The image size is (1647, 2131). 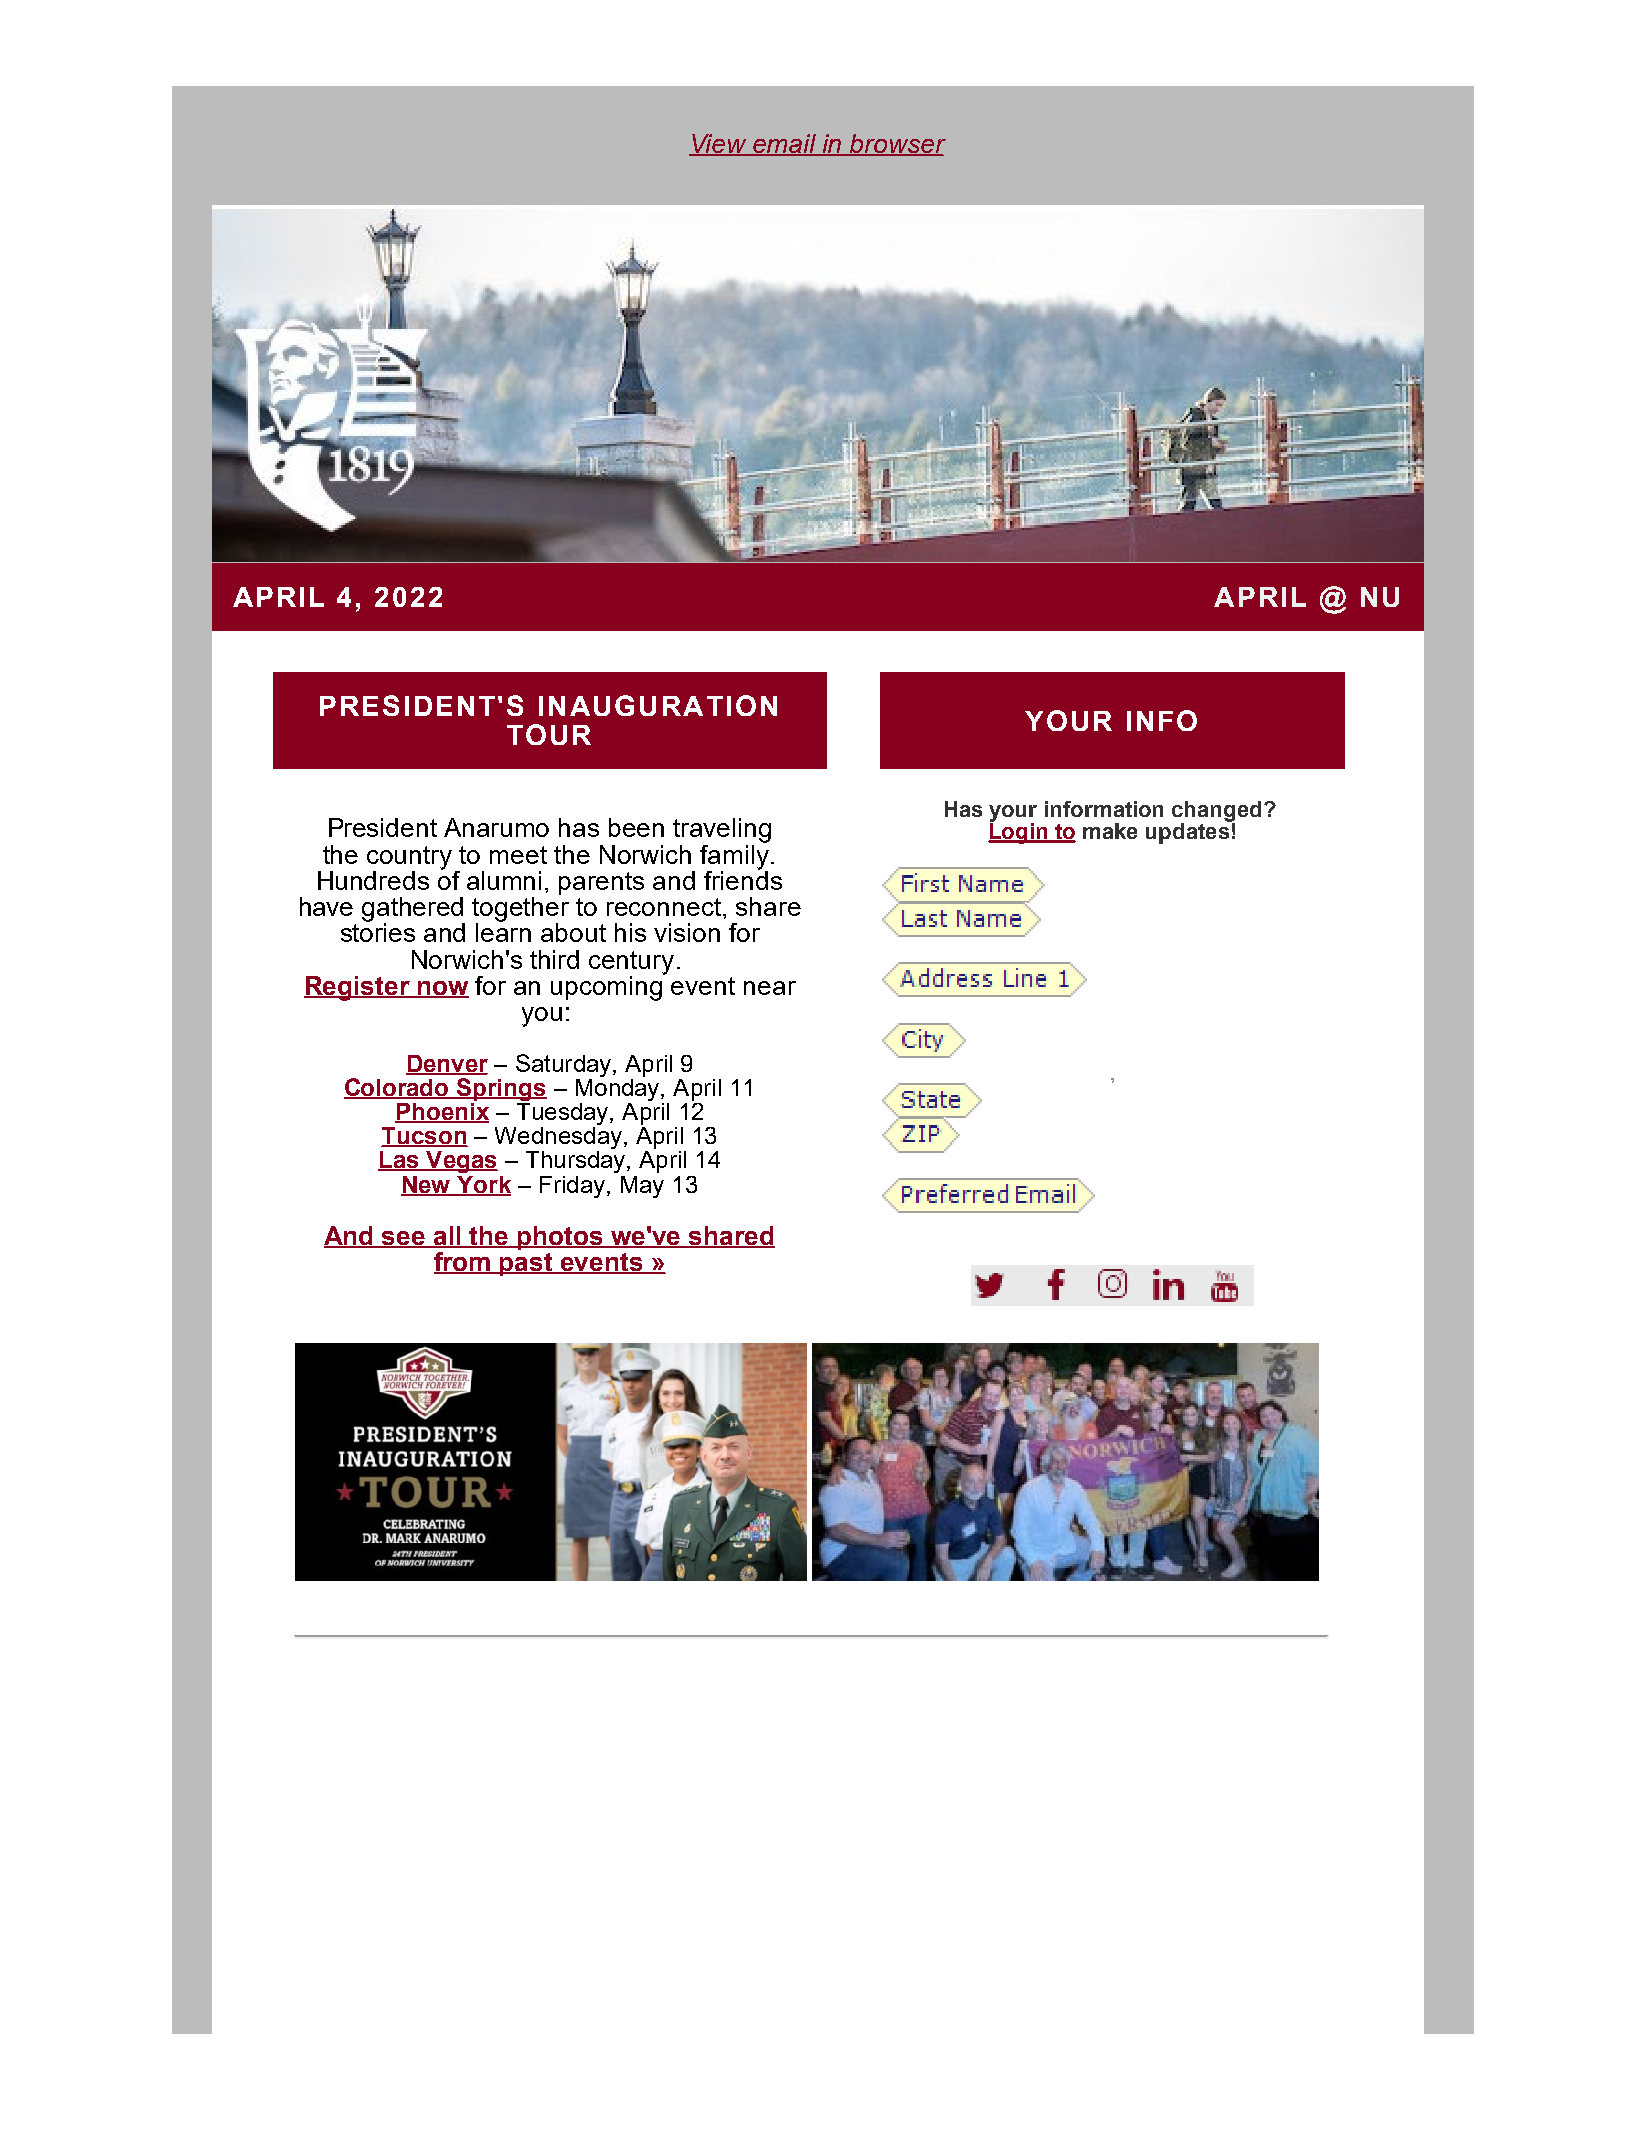 What do you see at coordinates (897, 145) in the document?
I see `browser` at bounding box center [897, 145].
